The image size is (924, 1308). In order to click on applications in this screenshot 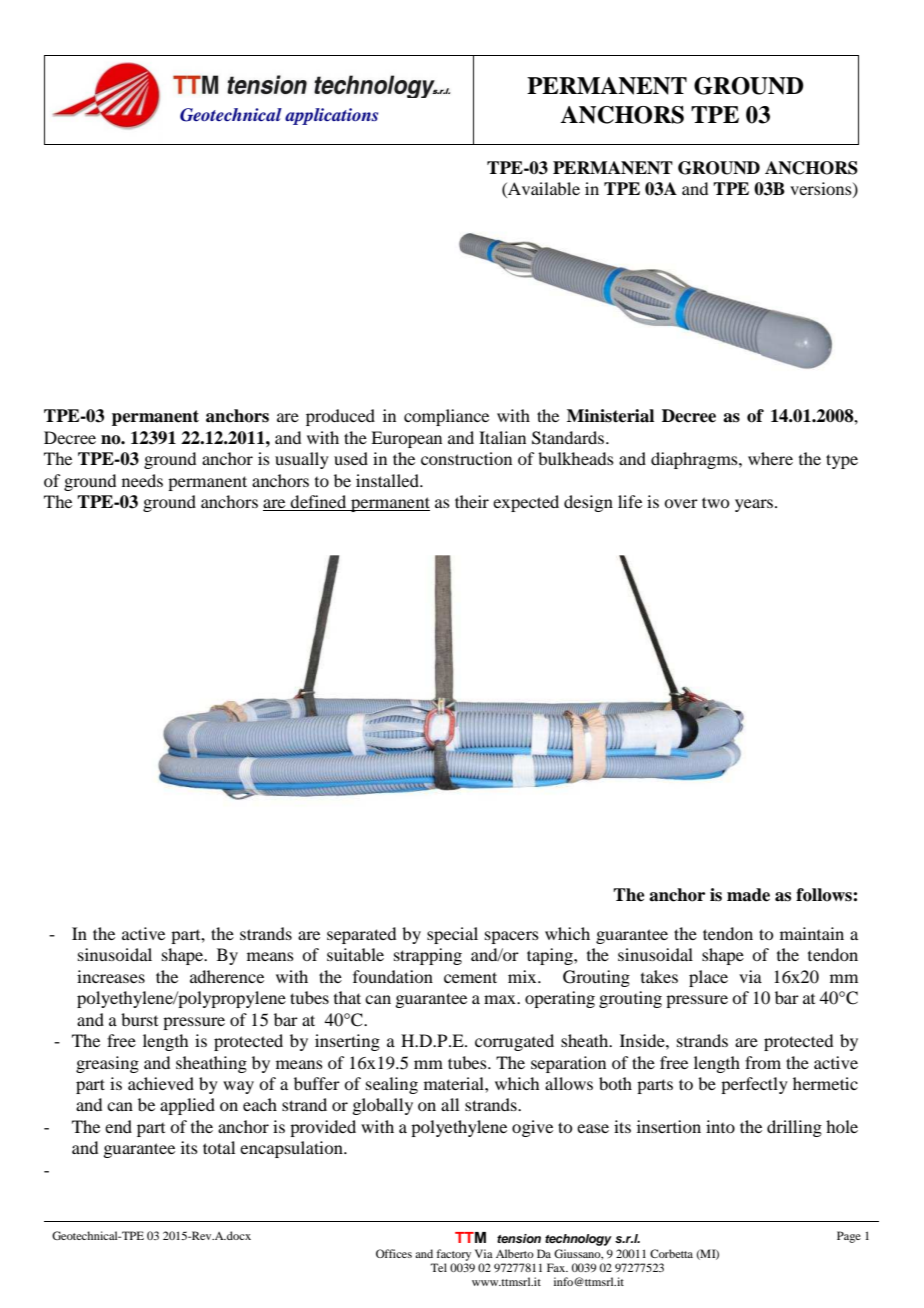, I will do `click(331, 116)`.
